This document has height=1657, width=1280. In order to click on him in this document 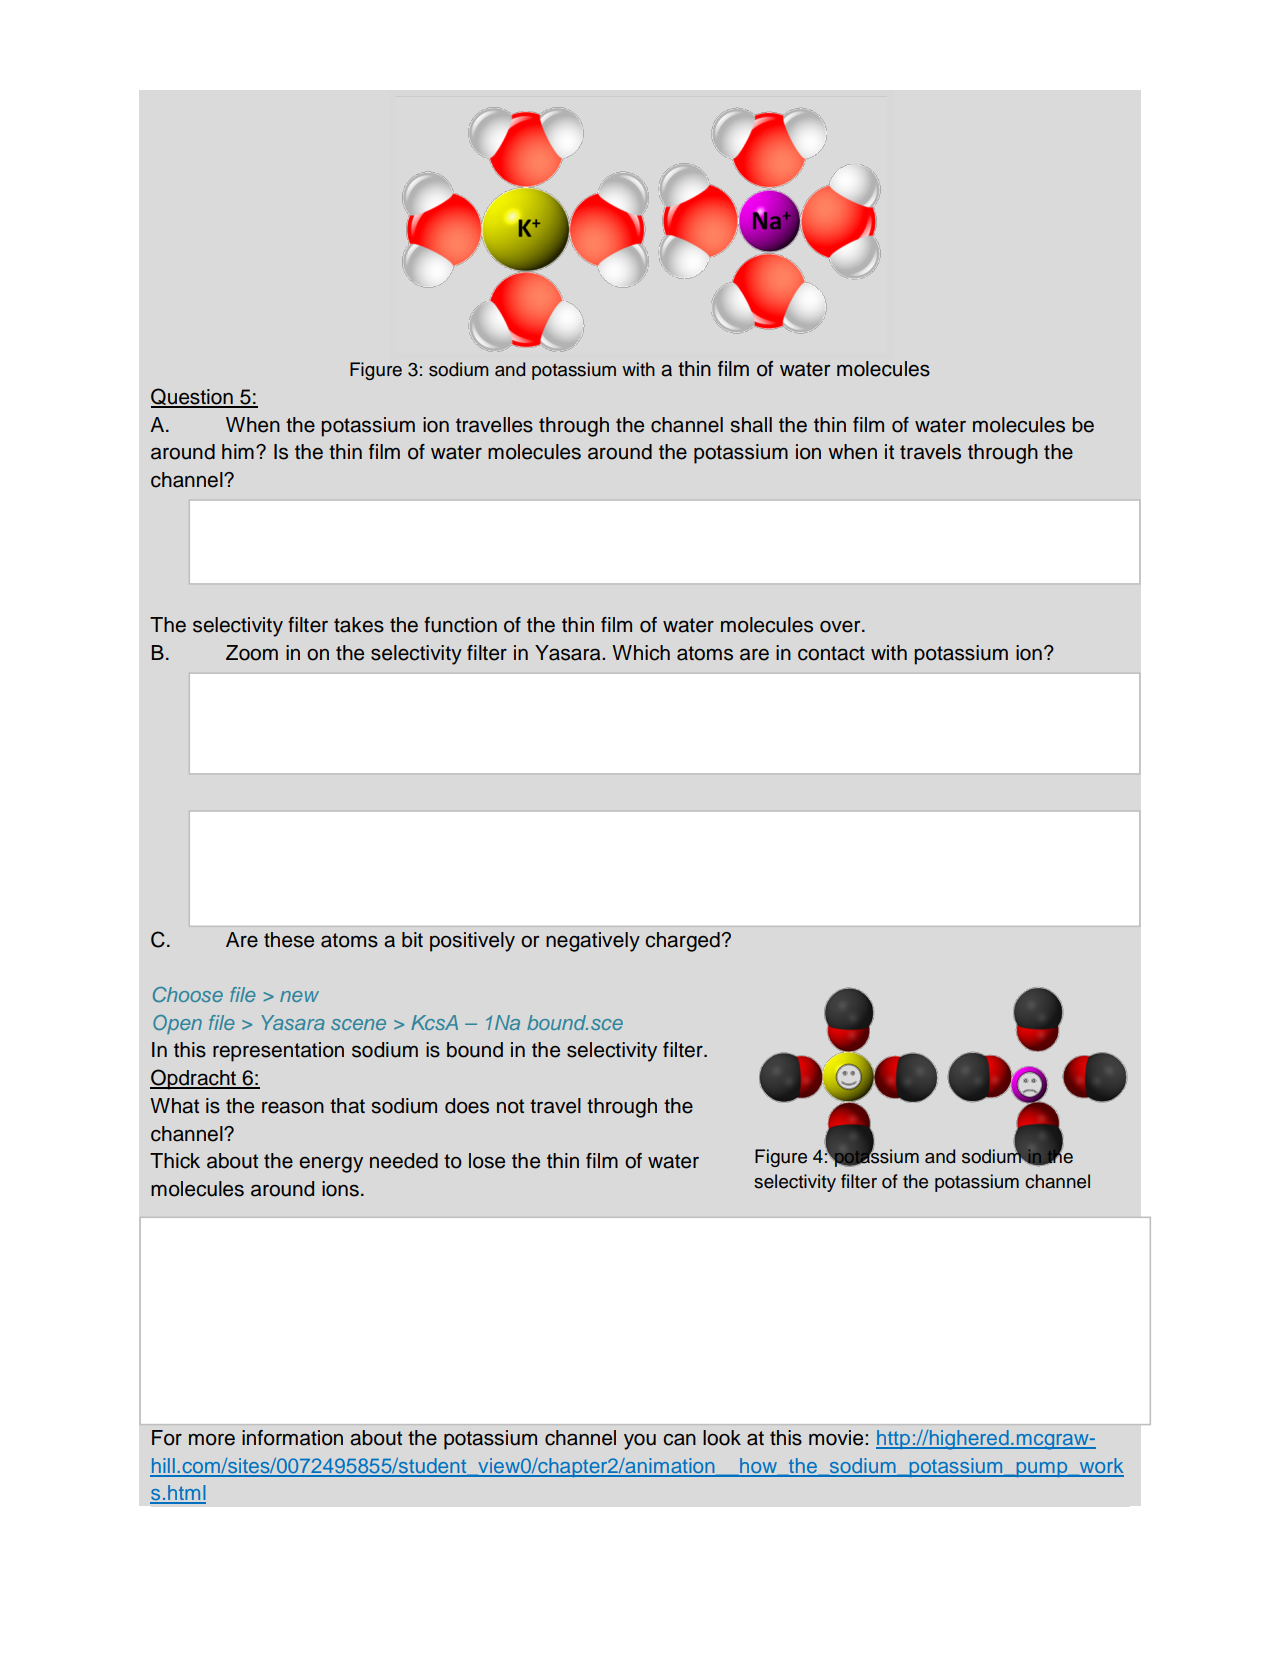, I will do `click(238, 451)`.
